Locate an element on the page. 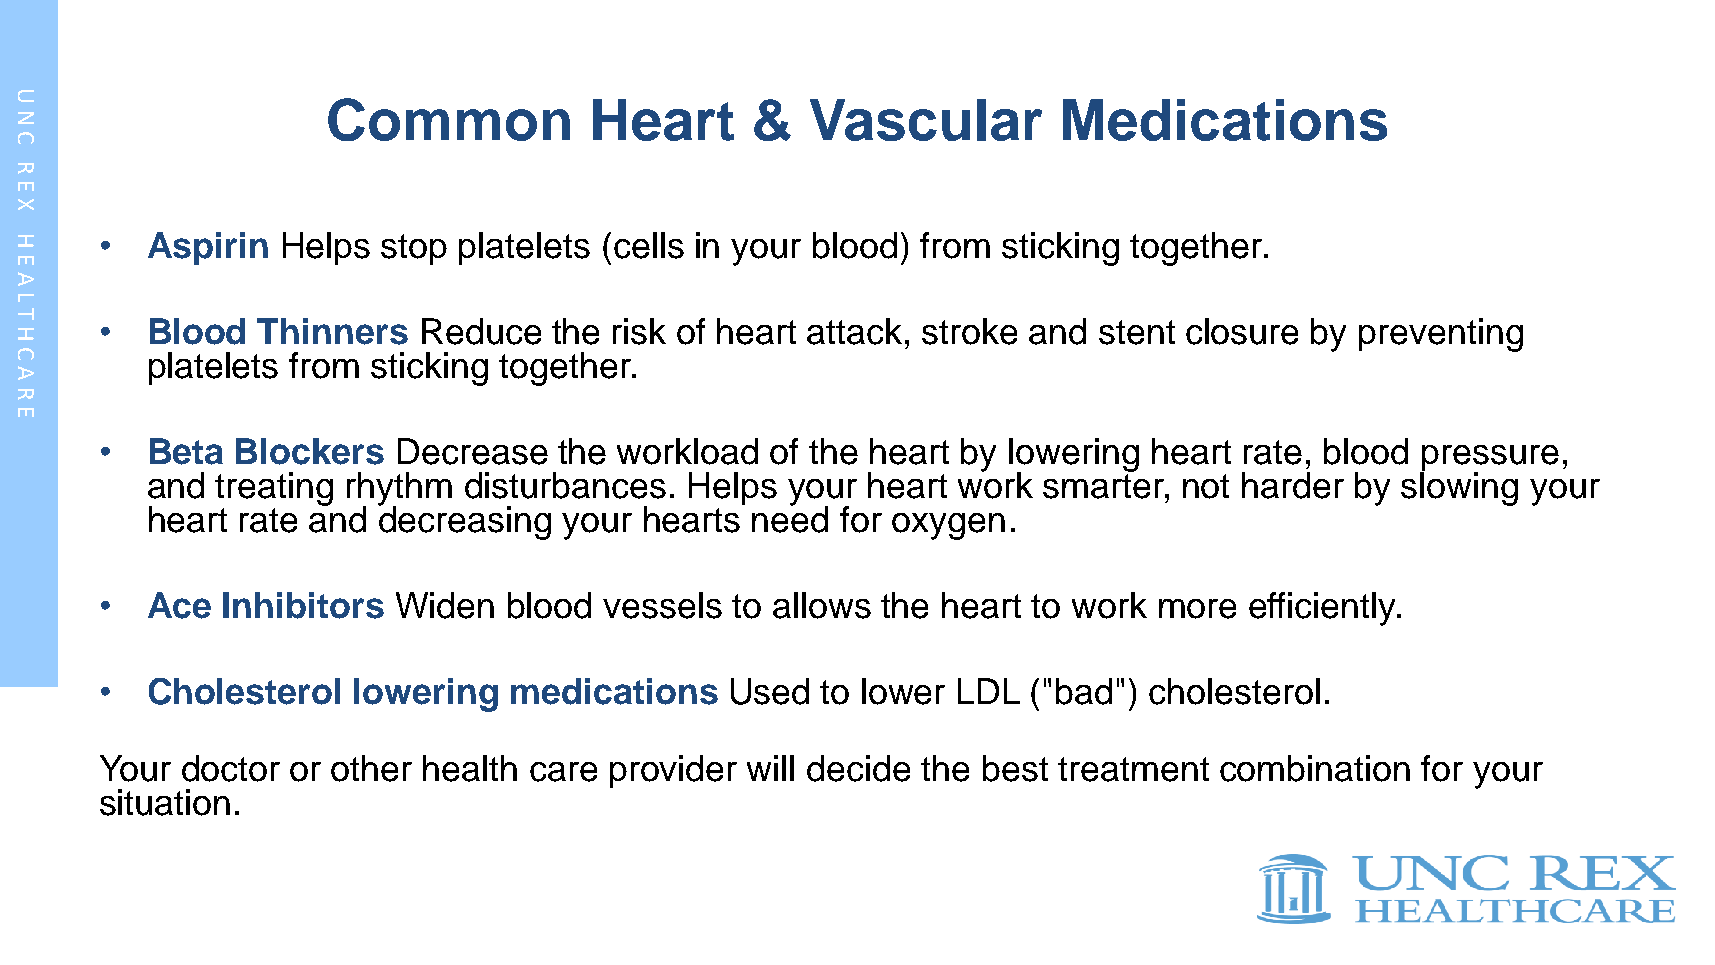  closure is located at coordinates (1242, 331).
